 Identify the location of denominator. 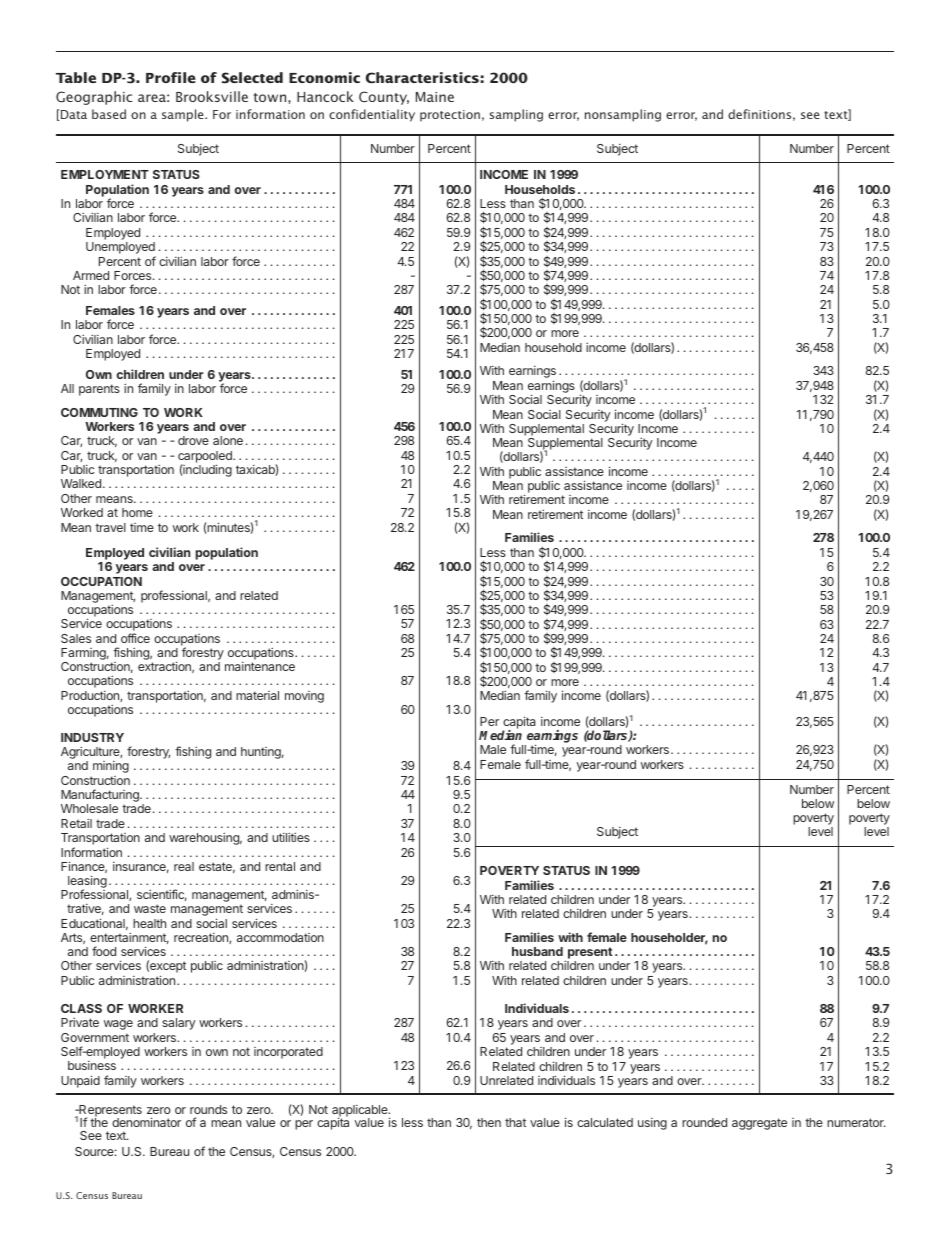
(146, 1122).
